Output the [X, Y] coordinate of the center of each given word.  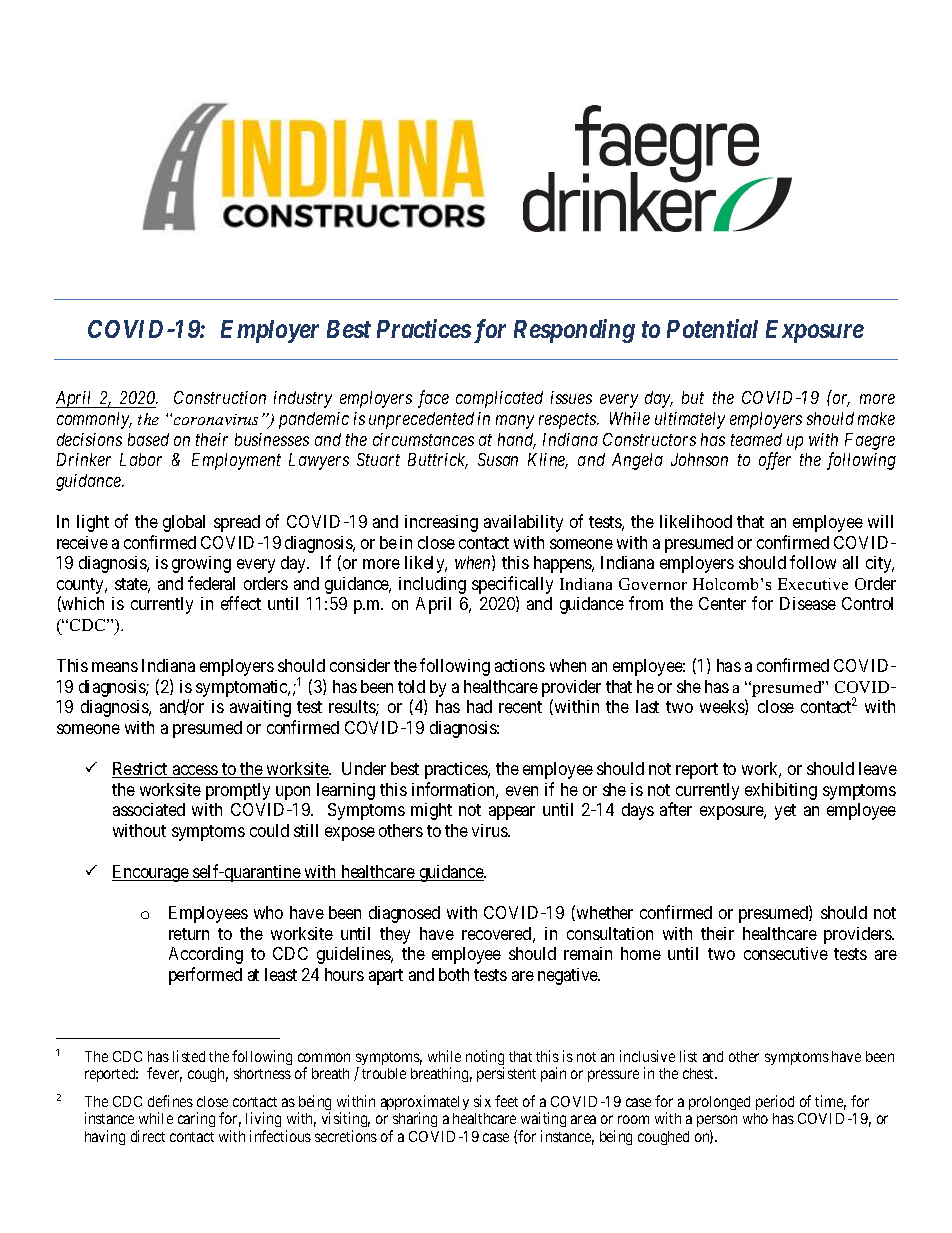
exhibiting [781, 791]
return [189, 934]
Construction [220, 397]
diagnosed [404, 914]
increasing [441, 523]
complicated [499, 399]
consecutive [786, 953]
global [184, 523]
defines [170, 1101]
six [482, 1101]
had [479, 706]
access [195, 771]
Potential [712, 328]
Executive [813, 584]
